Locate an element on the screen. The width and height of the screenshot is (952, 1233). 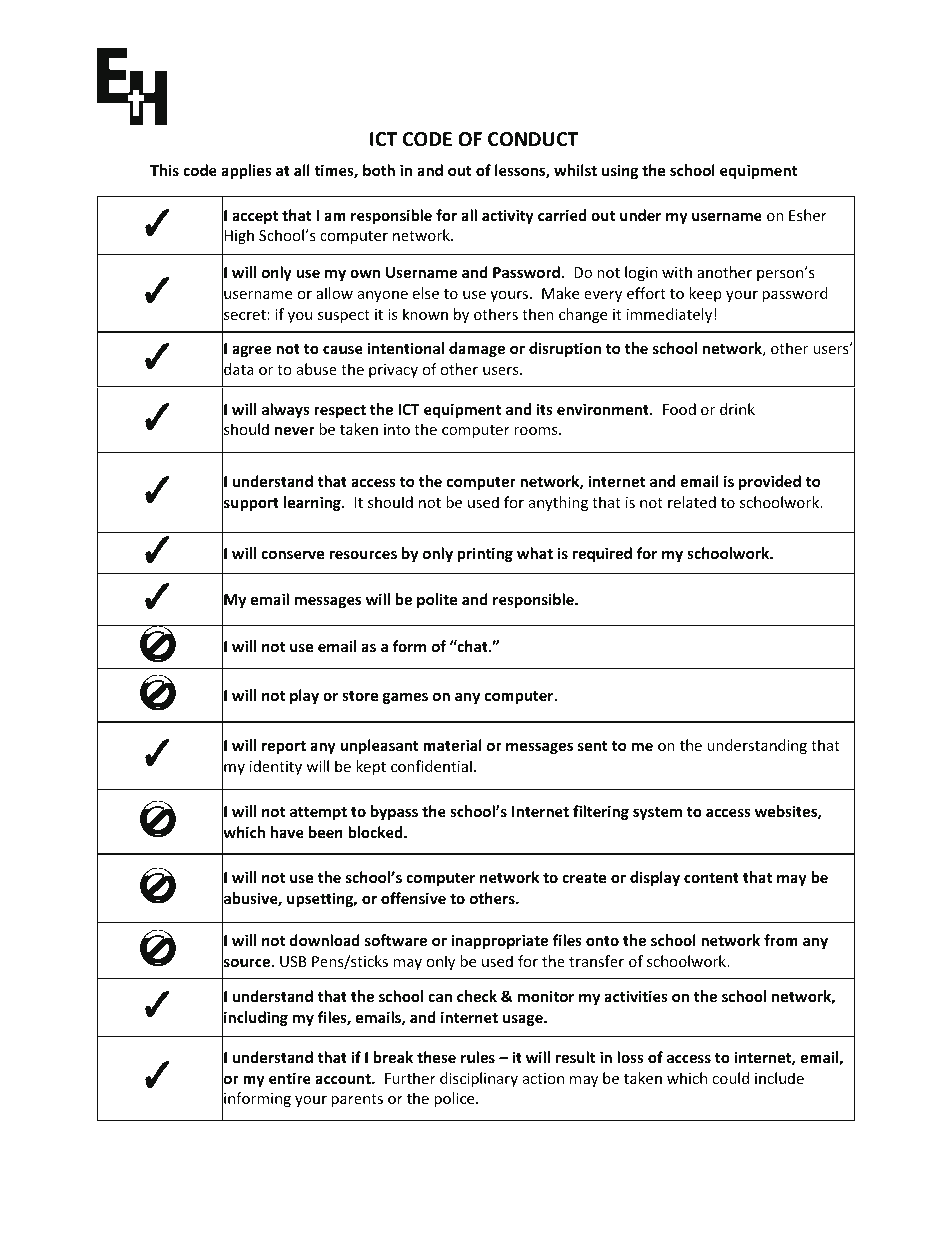
applies is located at coordinates (246, 171).
